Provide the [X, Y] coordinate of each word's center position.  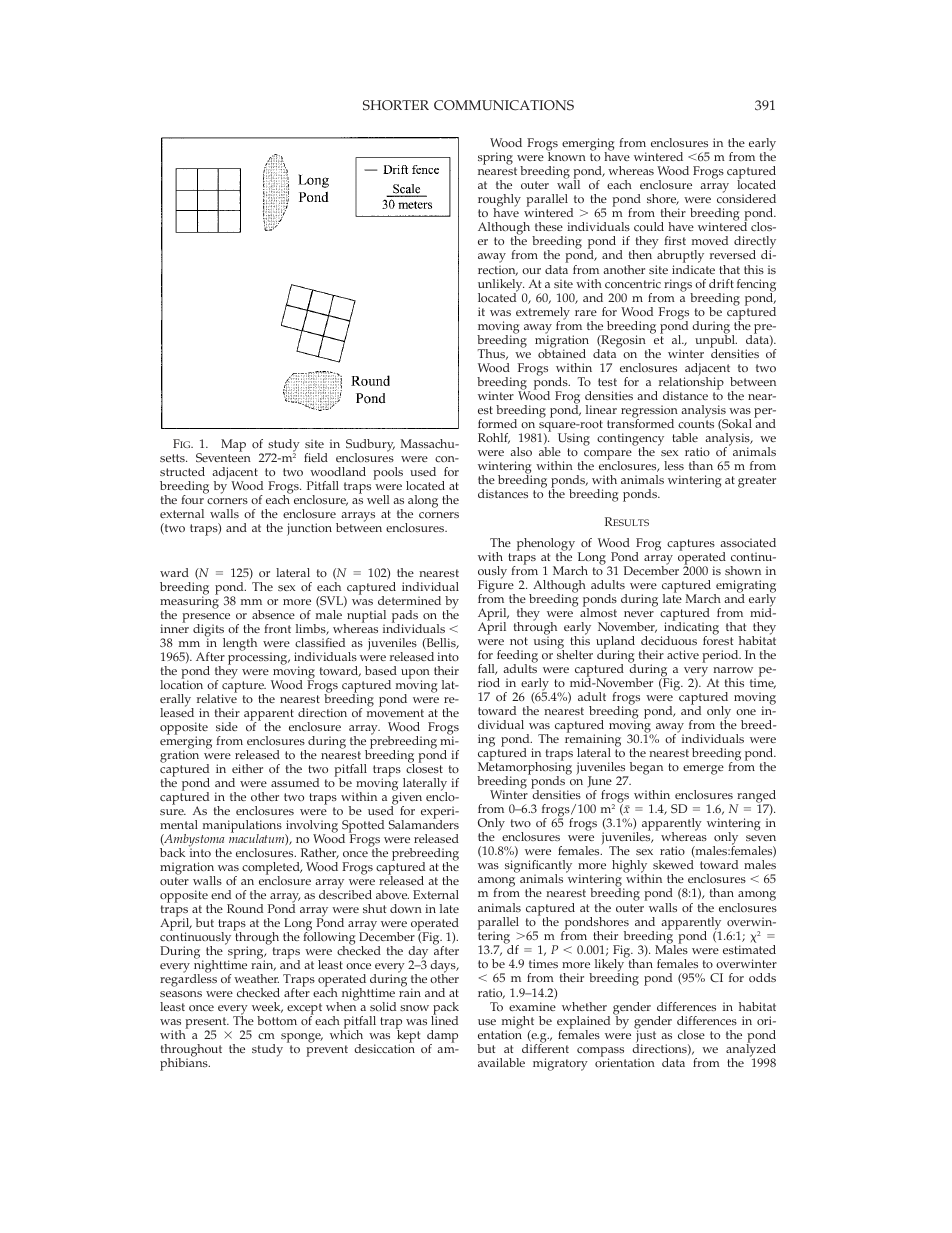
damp [442, 1038]
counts [696, 424]
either [247, 768]
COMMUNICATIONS [504, 105]
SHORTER [396, 105]
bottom [277, 1020]
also [521, 451]
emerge [703, 770]
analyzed [751, 1051]
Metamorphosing [524, 768]
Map [233, 445]
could [649, 226]
